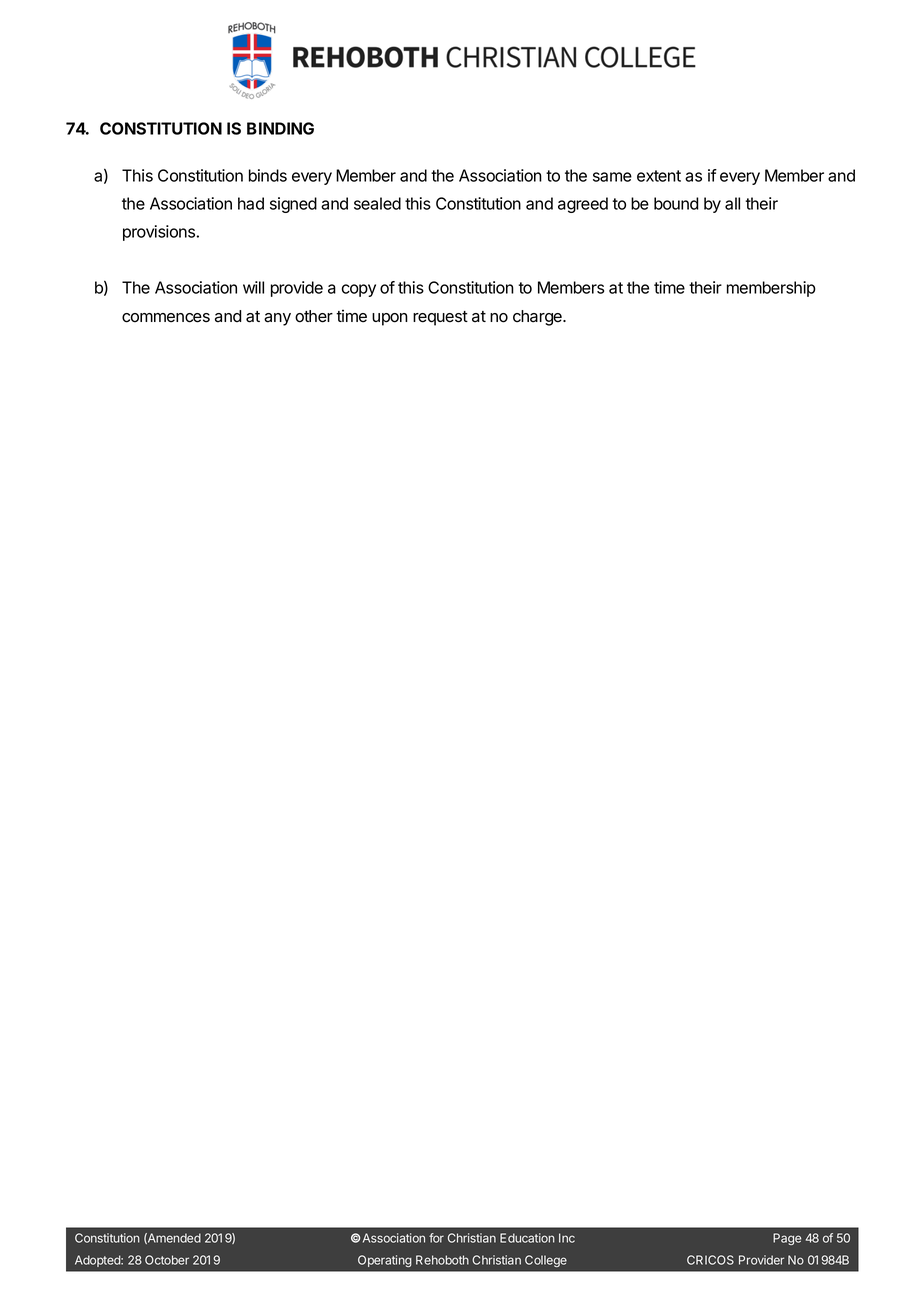  I want to click on charge, so click(538, 318).
